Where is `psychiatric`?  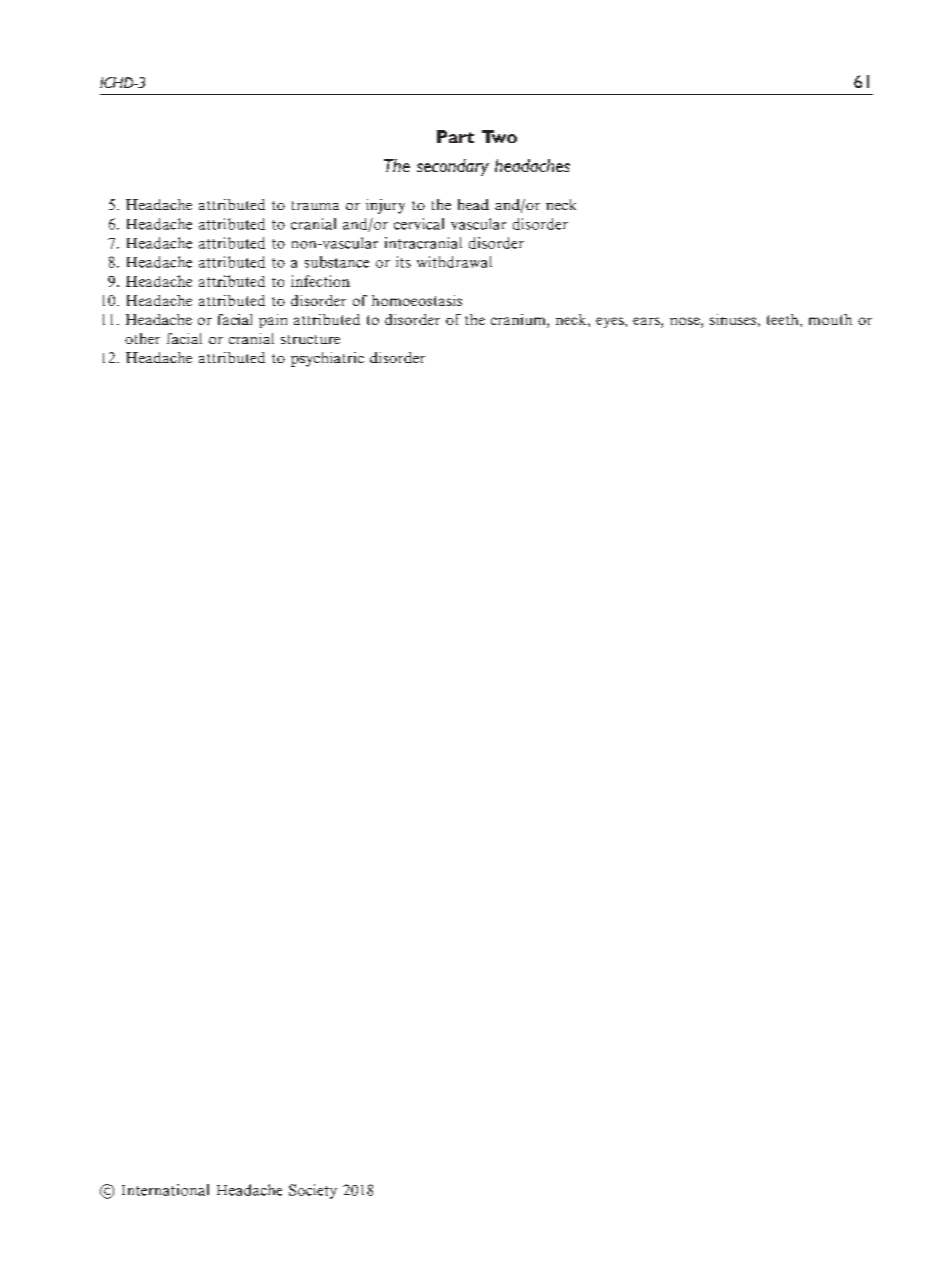
psychiatric is located at coordinates (327, 359).
